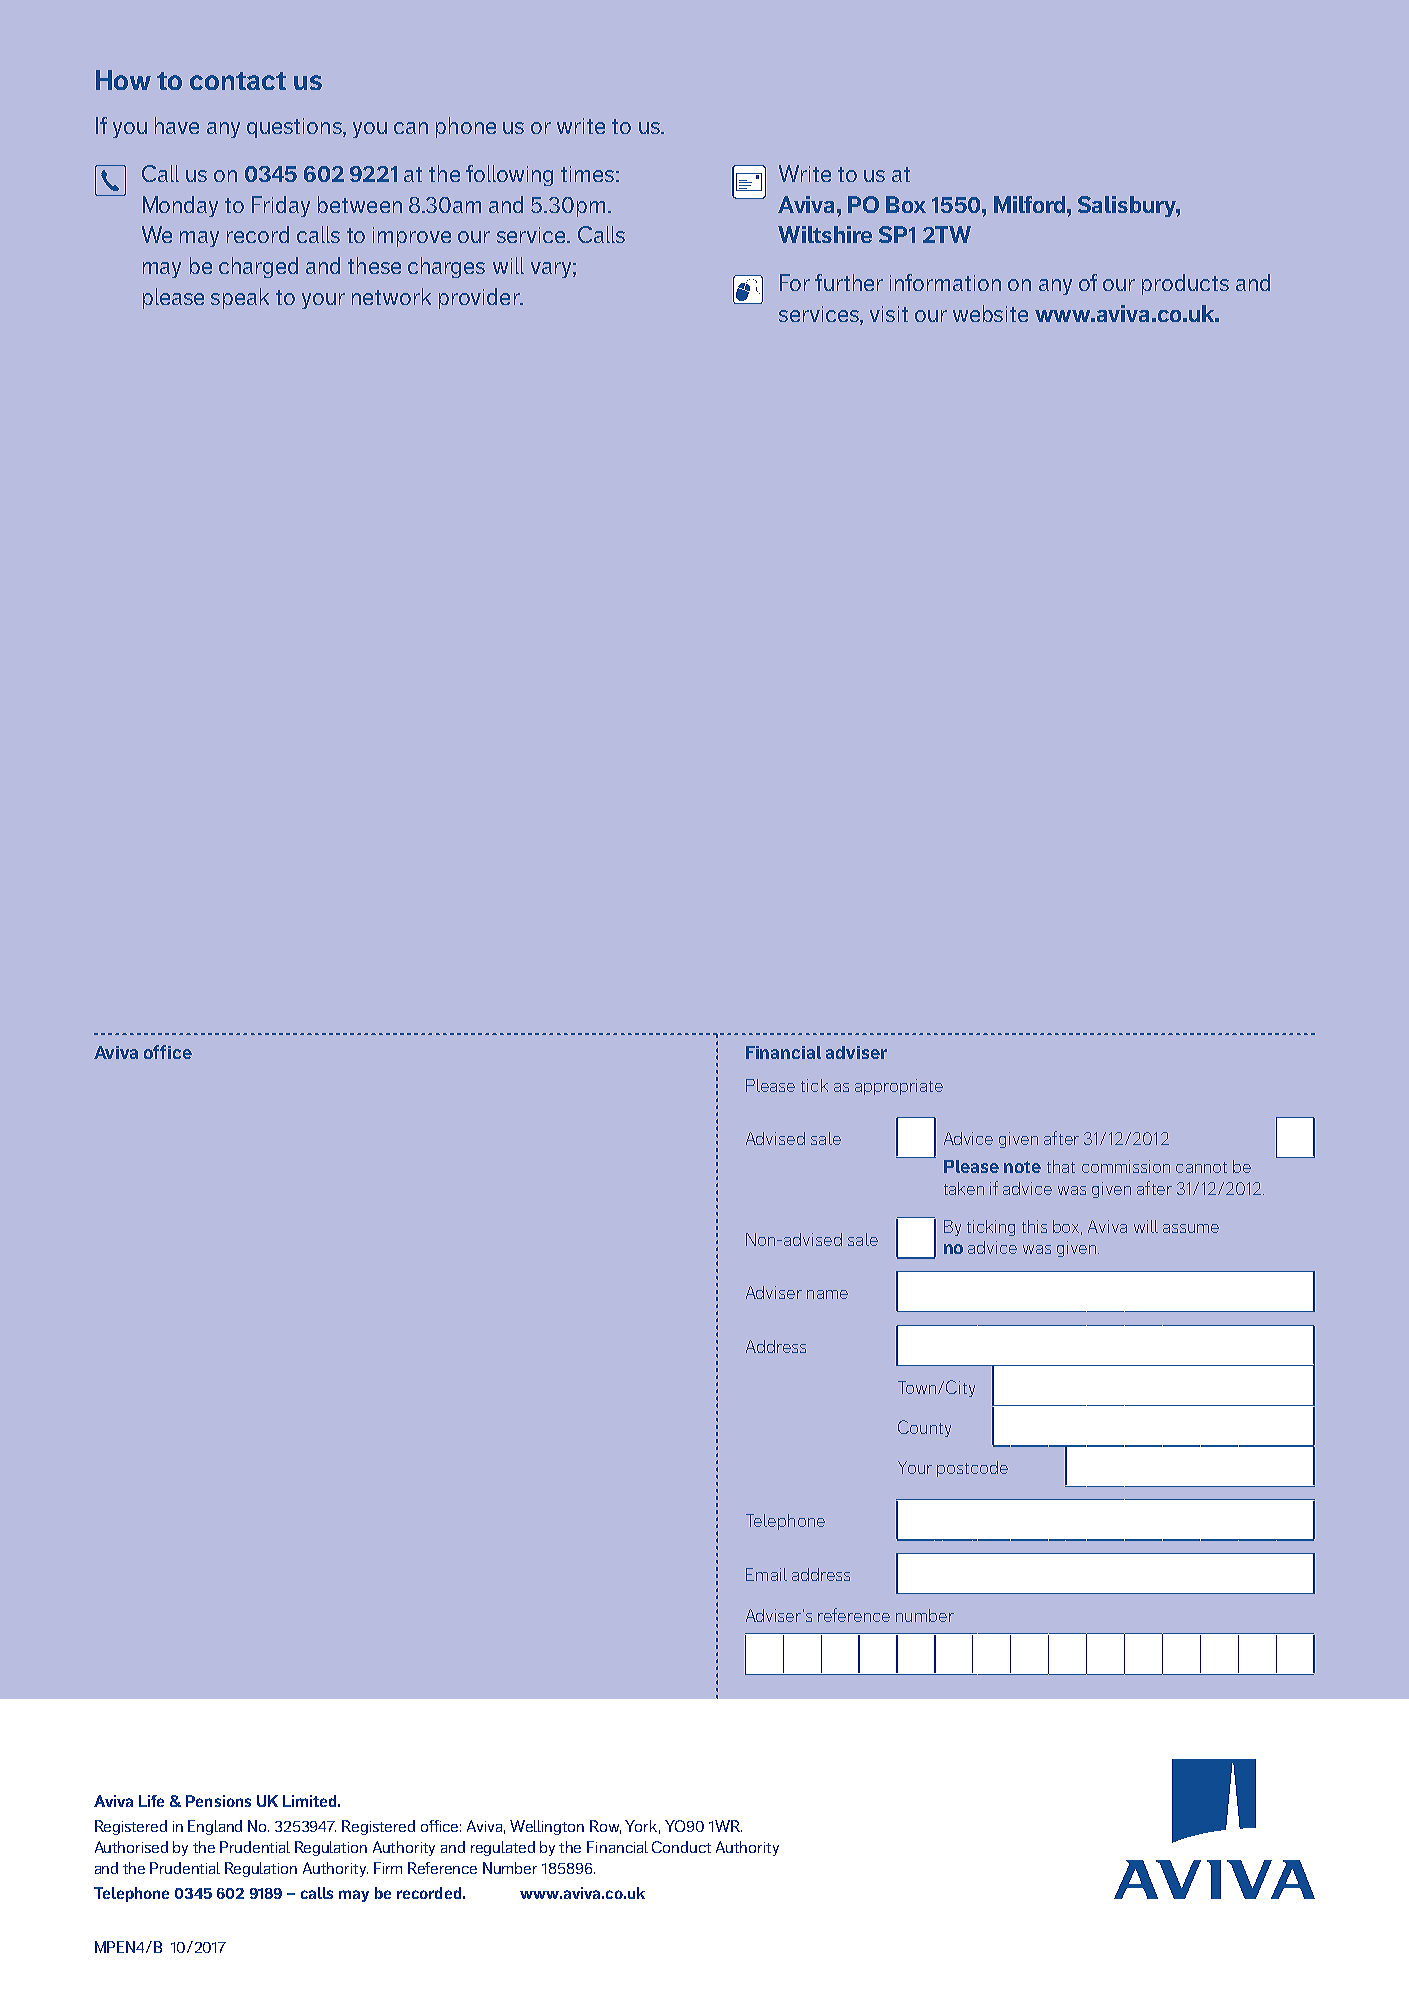 The width and height of the screenshot is (1409, 1993). Describe the element at coordinates (240, 298) in the screenshot. I see `speak` at that location.
